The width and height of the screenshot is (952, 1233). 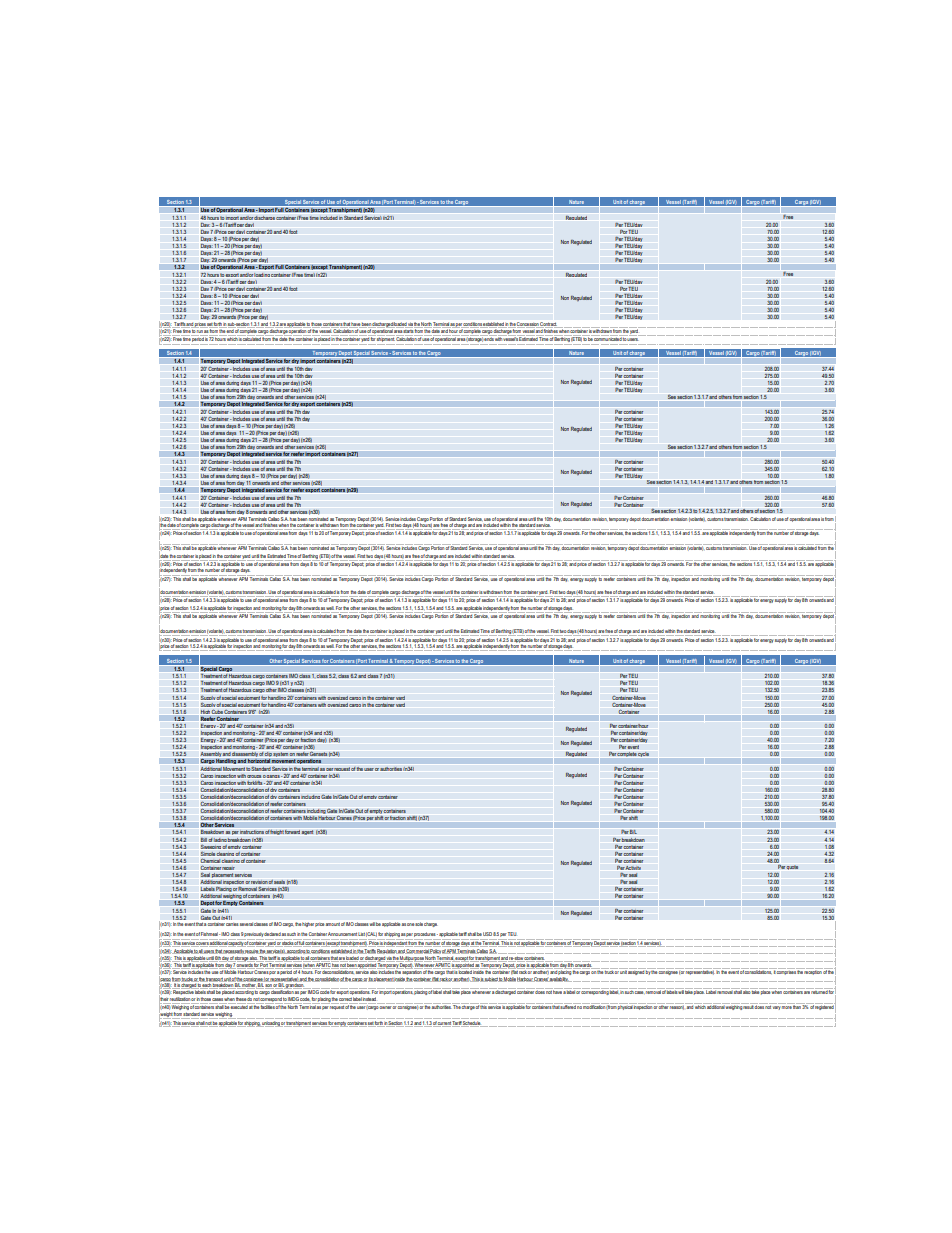 What do you see at coordinates (548, 324) in the screenshot?
I see `Contract` at bounding box center [548, 324].
